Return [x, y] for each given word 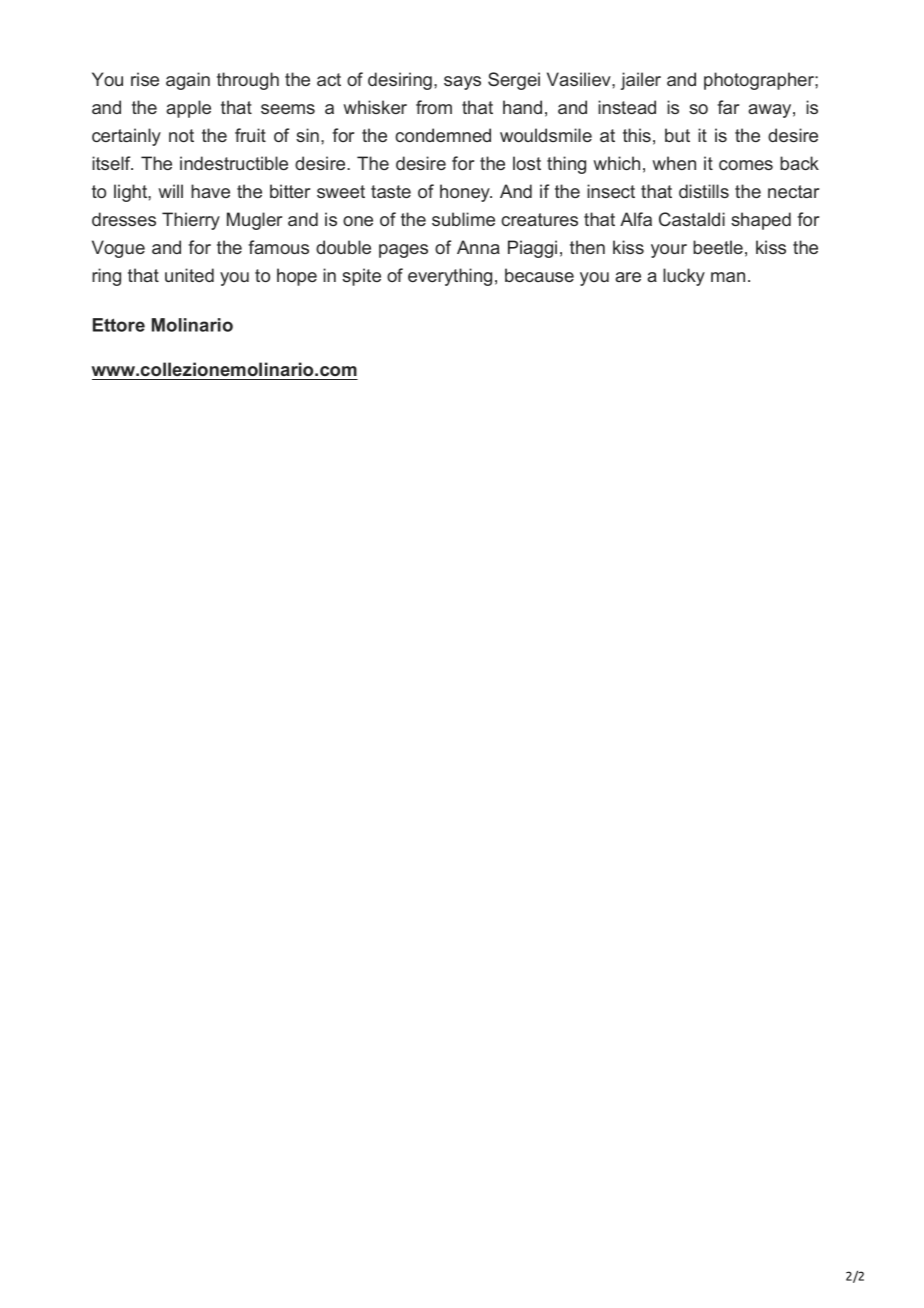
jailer [640, 81]
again [188, 81]
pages [403, 251]
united [189, 275]
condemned [443, 135]
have [210, 191]
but [677, 135]
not [181, 135]
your [669, 251]
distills [704, 191]
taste [391, 191]
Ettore [119, 325]
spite [361, 277]
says [462, 83]
